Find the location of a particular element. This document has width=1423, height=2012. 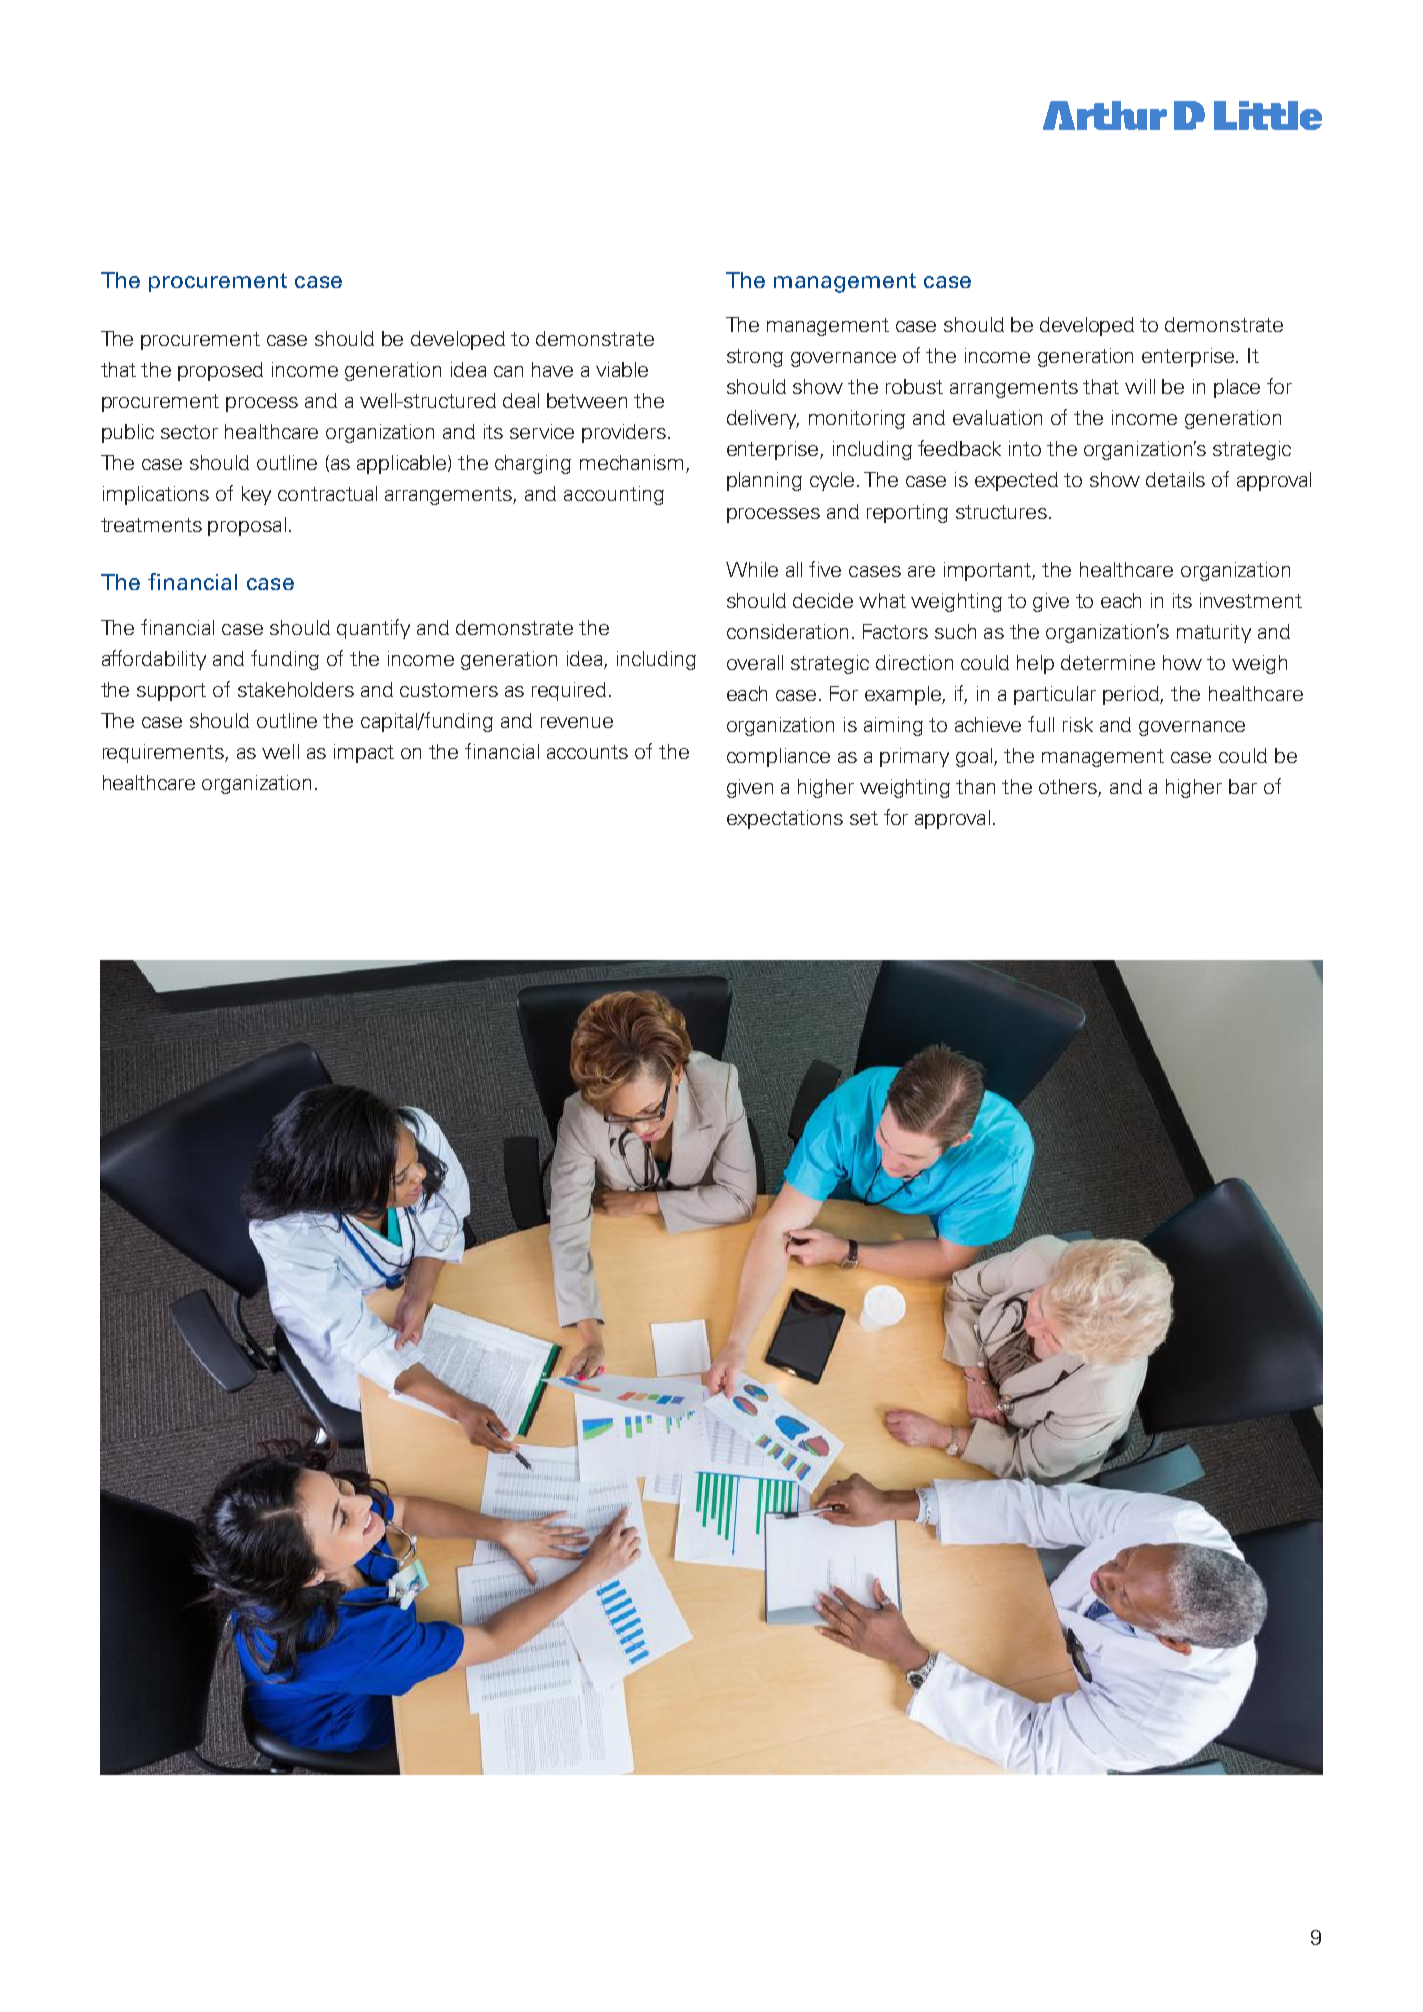

requirements is located at coordinates (164, 753).
